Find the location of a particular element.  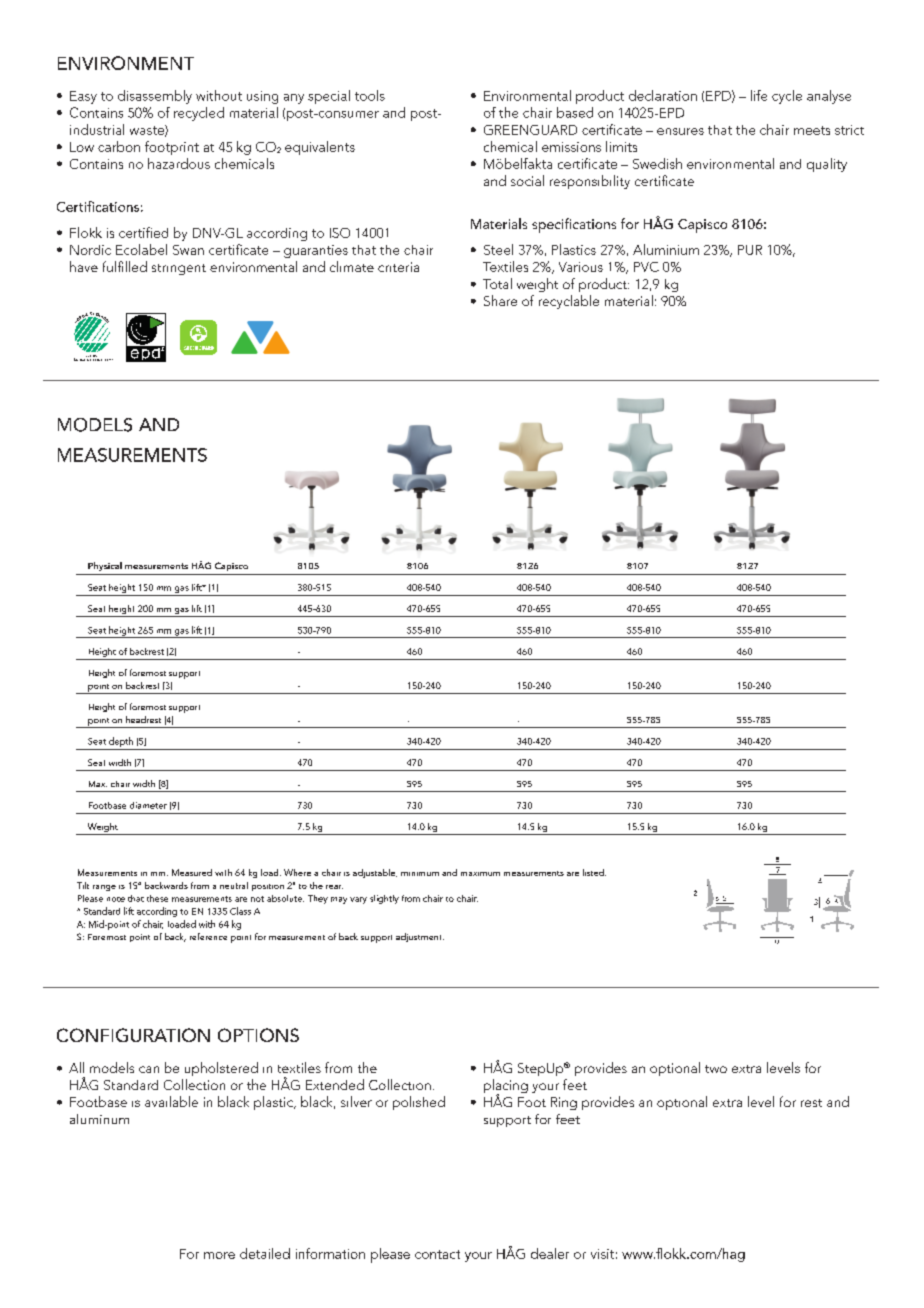

Share is located at coordinates (500, 300).
